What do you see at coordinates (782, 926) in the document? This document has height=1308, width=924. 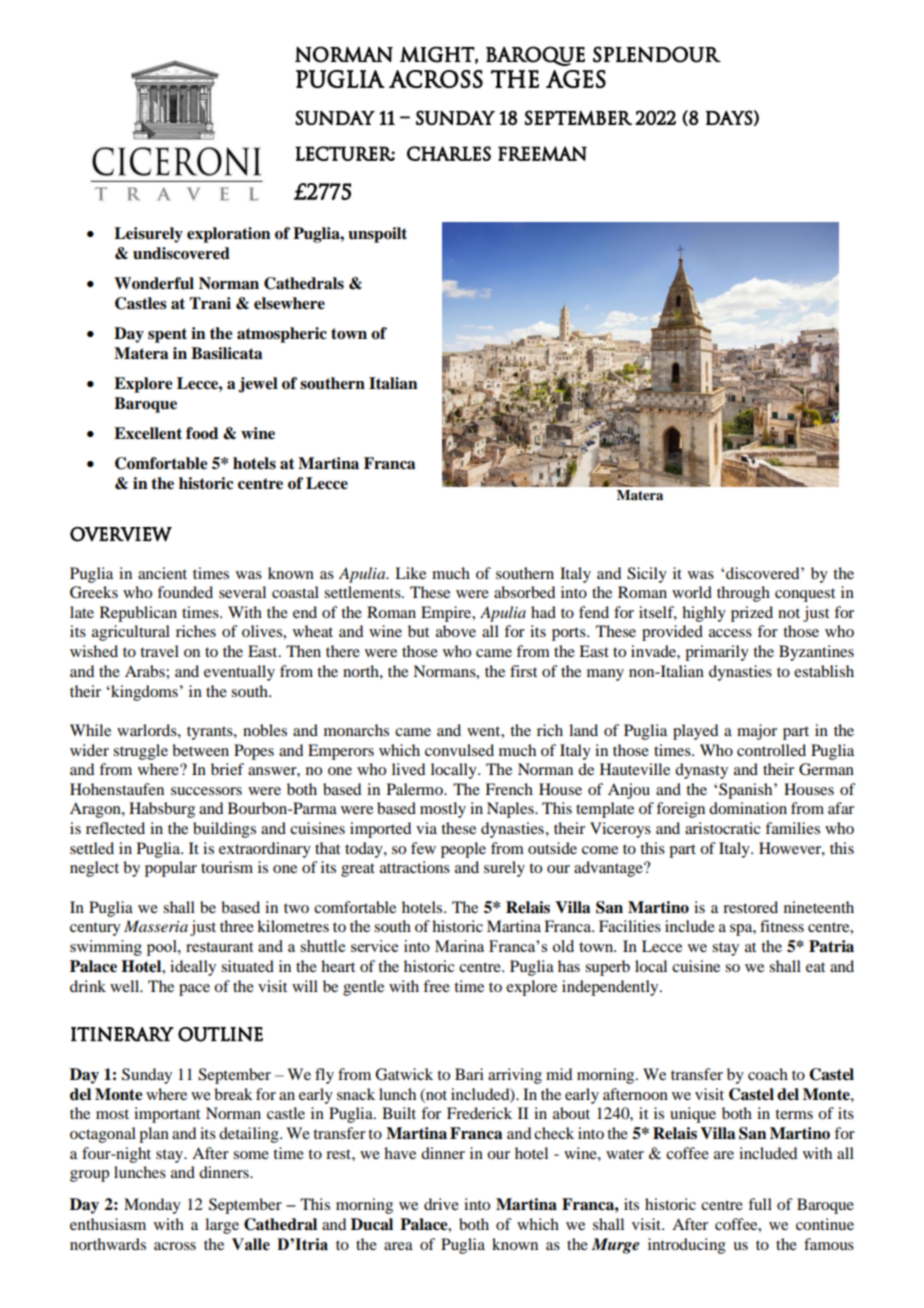 I see `fitness` at bounding box center [782, 926].
